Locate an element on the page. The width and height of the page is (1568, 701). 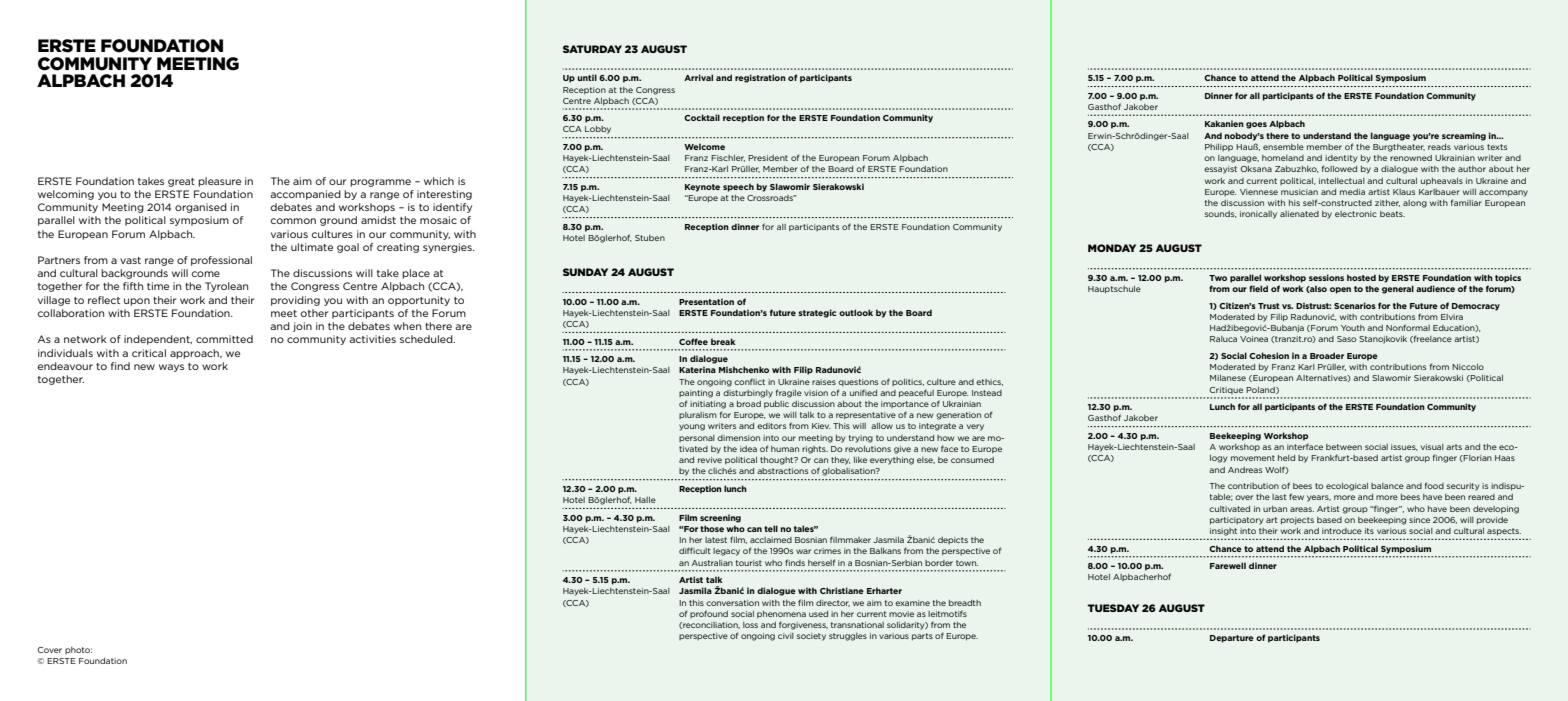
goes is located at coordinates (1256, 125).
